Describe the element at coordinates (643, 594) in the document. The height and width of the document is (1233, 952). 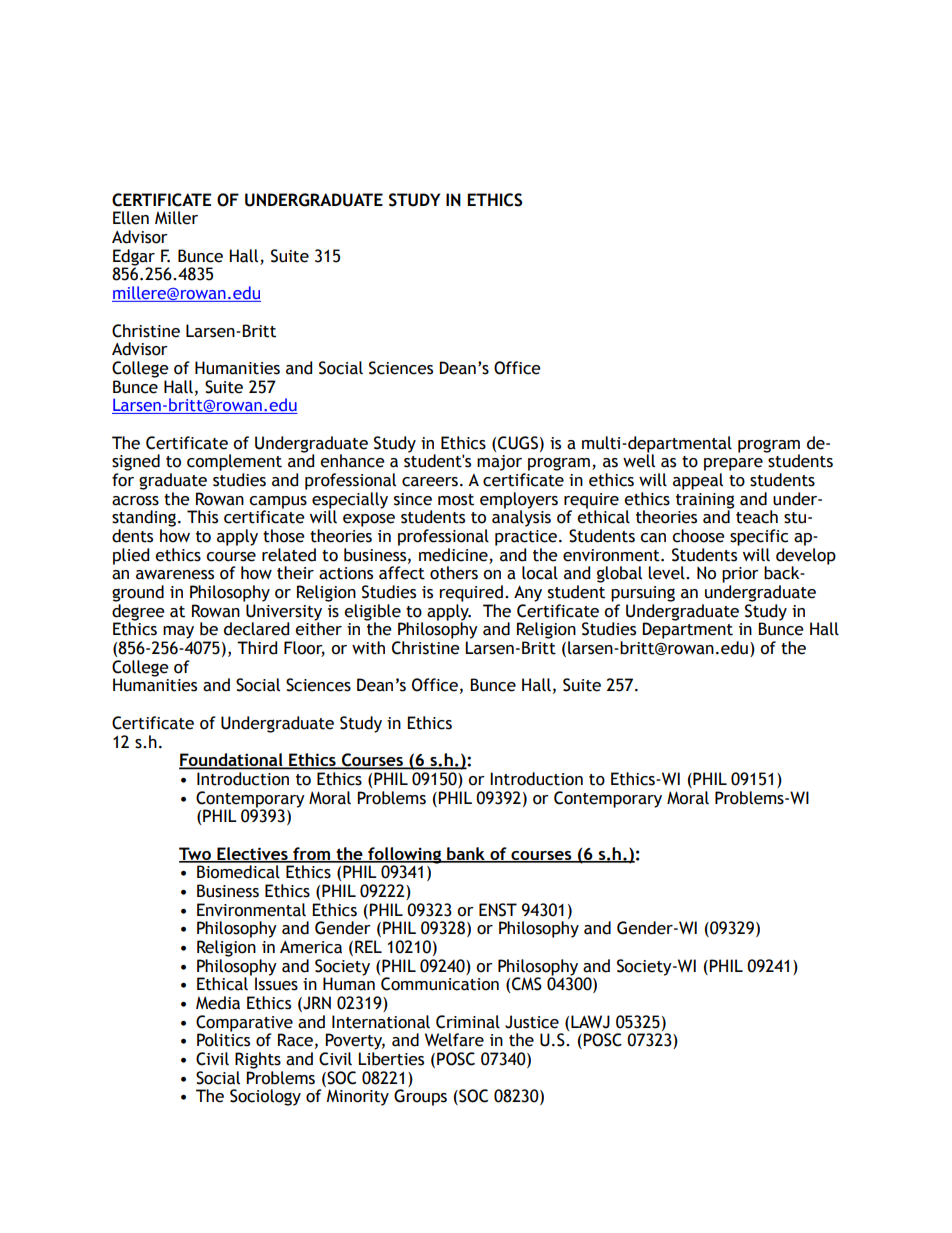
I see `pursuing` at that location.
